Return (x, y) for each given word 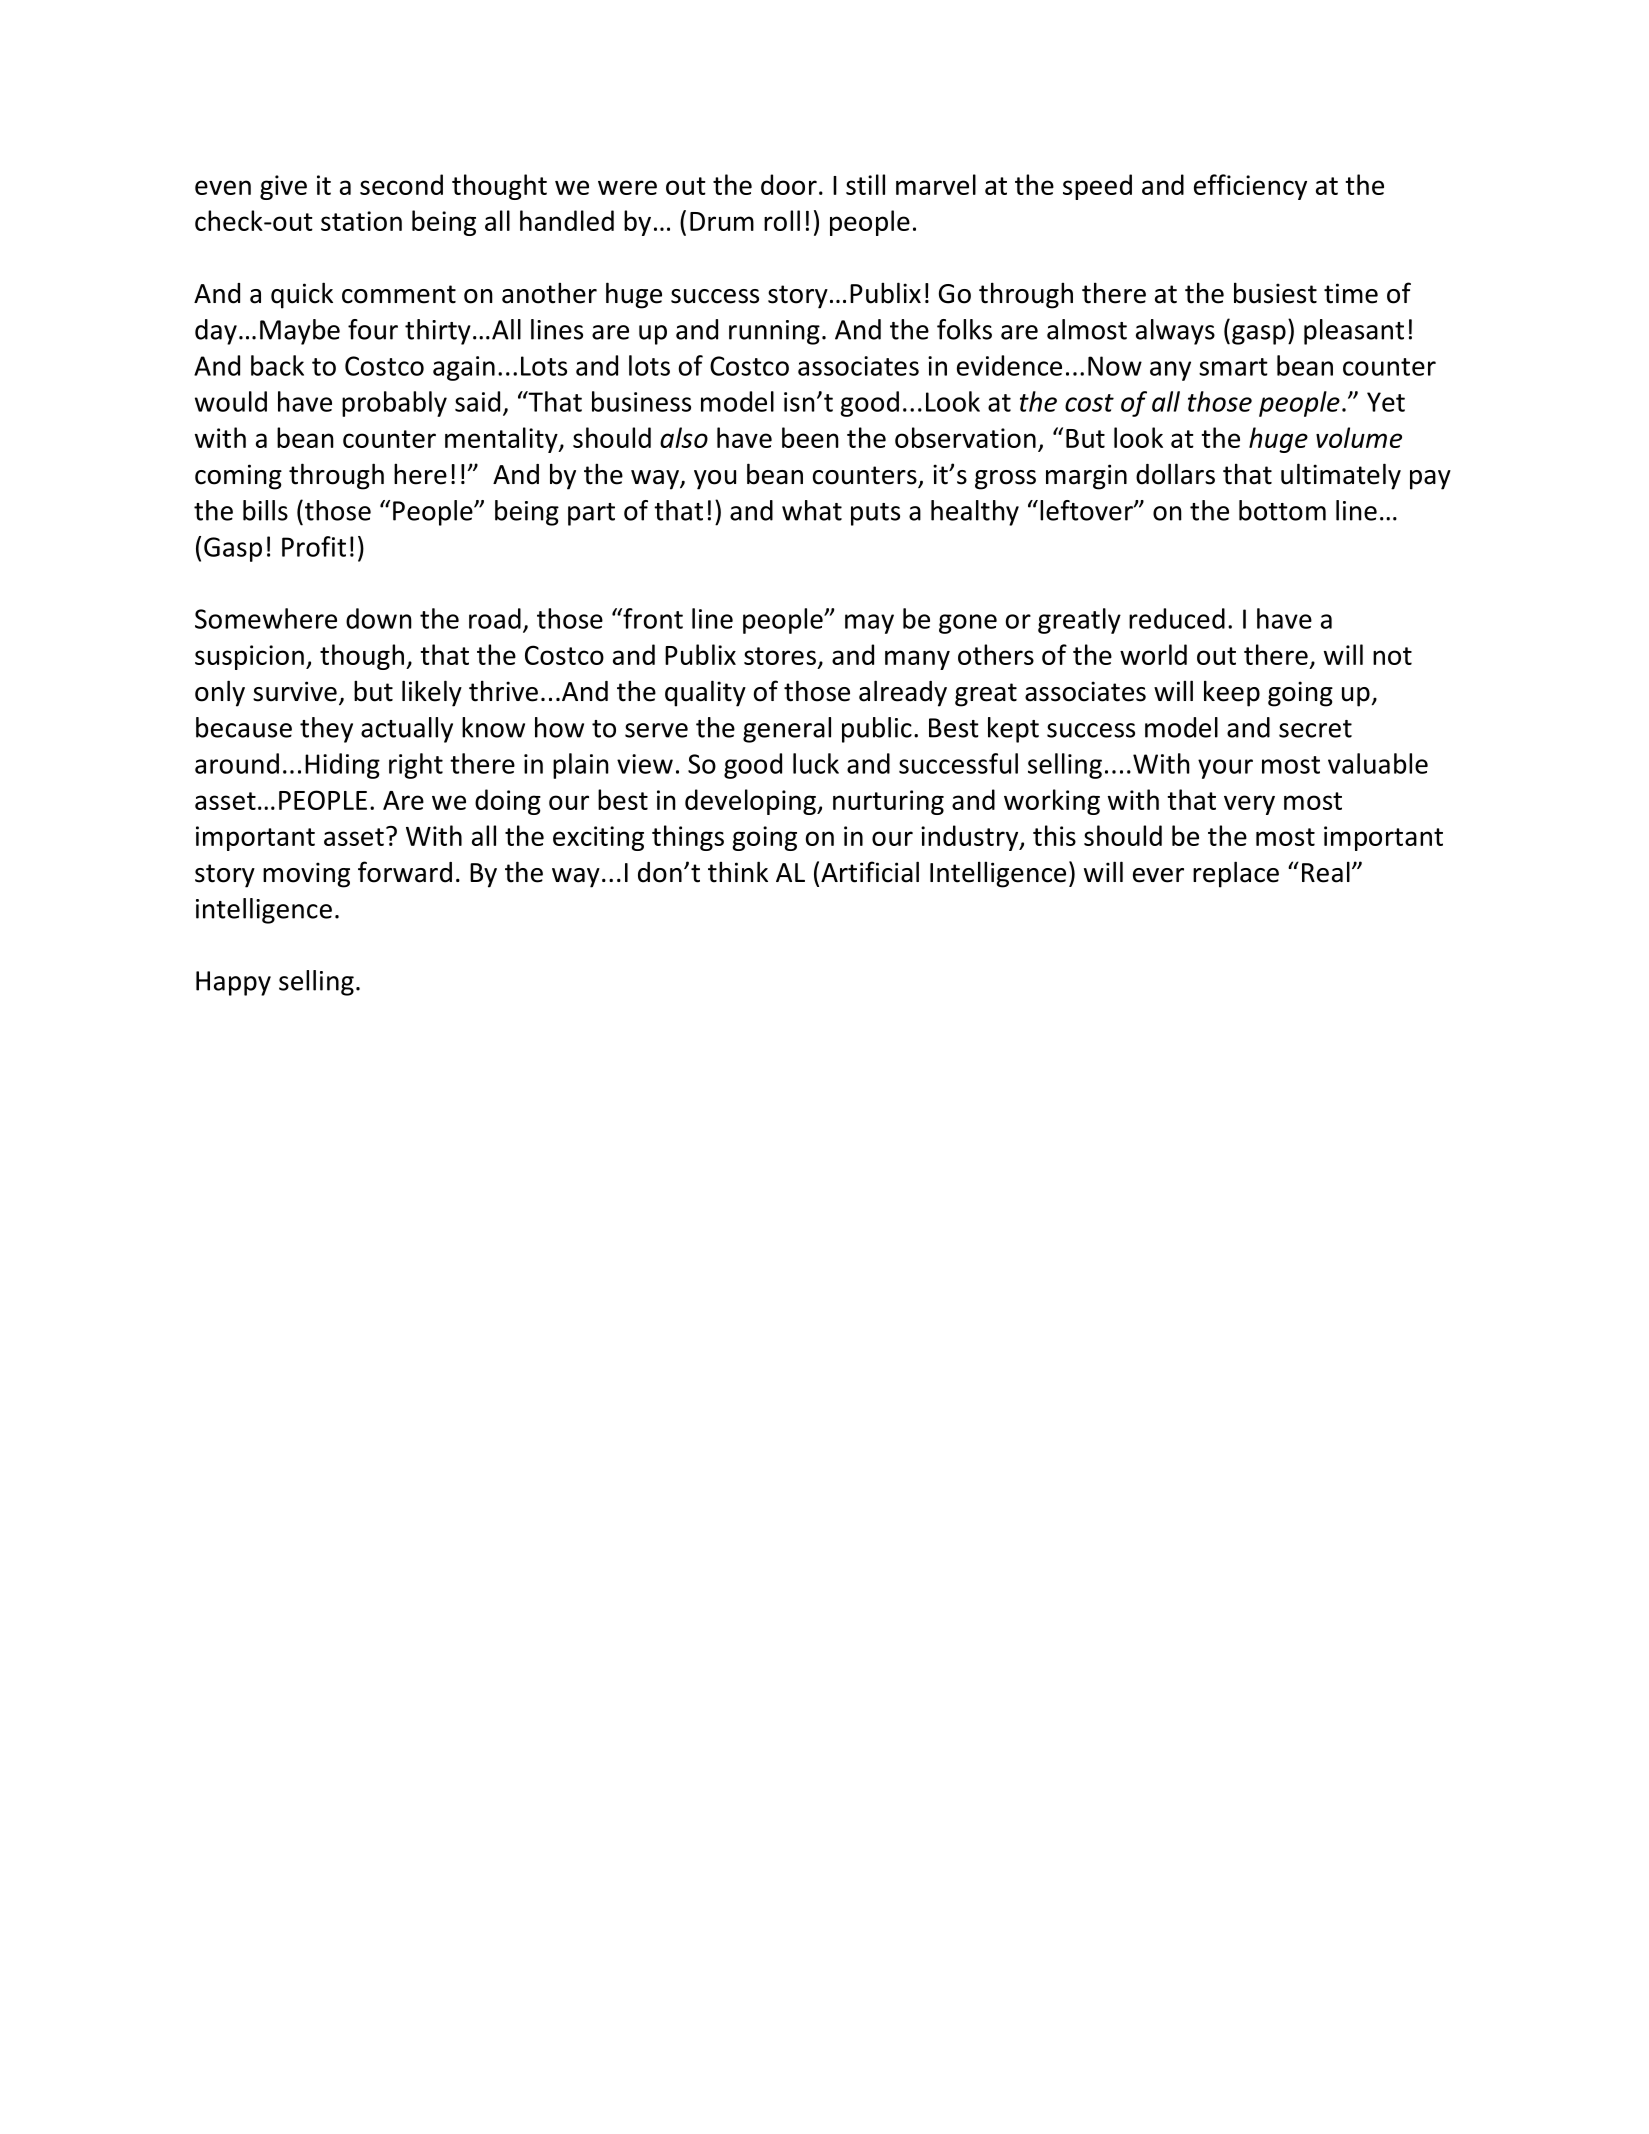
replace (1236, 874)
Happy (233, 983)
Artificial (870, 872)
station (361, 221)
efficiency (1250, 187)
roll (782, 220)
